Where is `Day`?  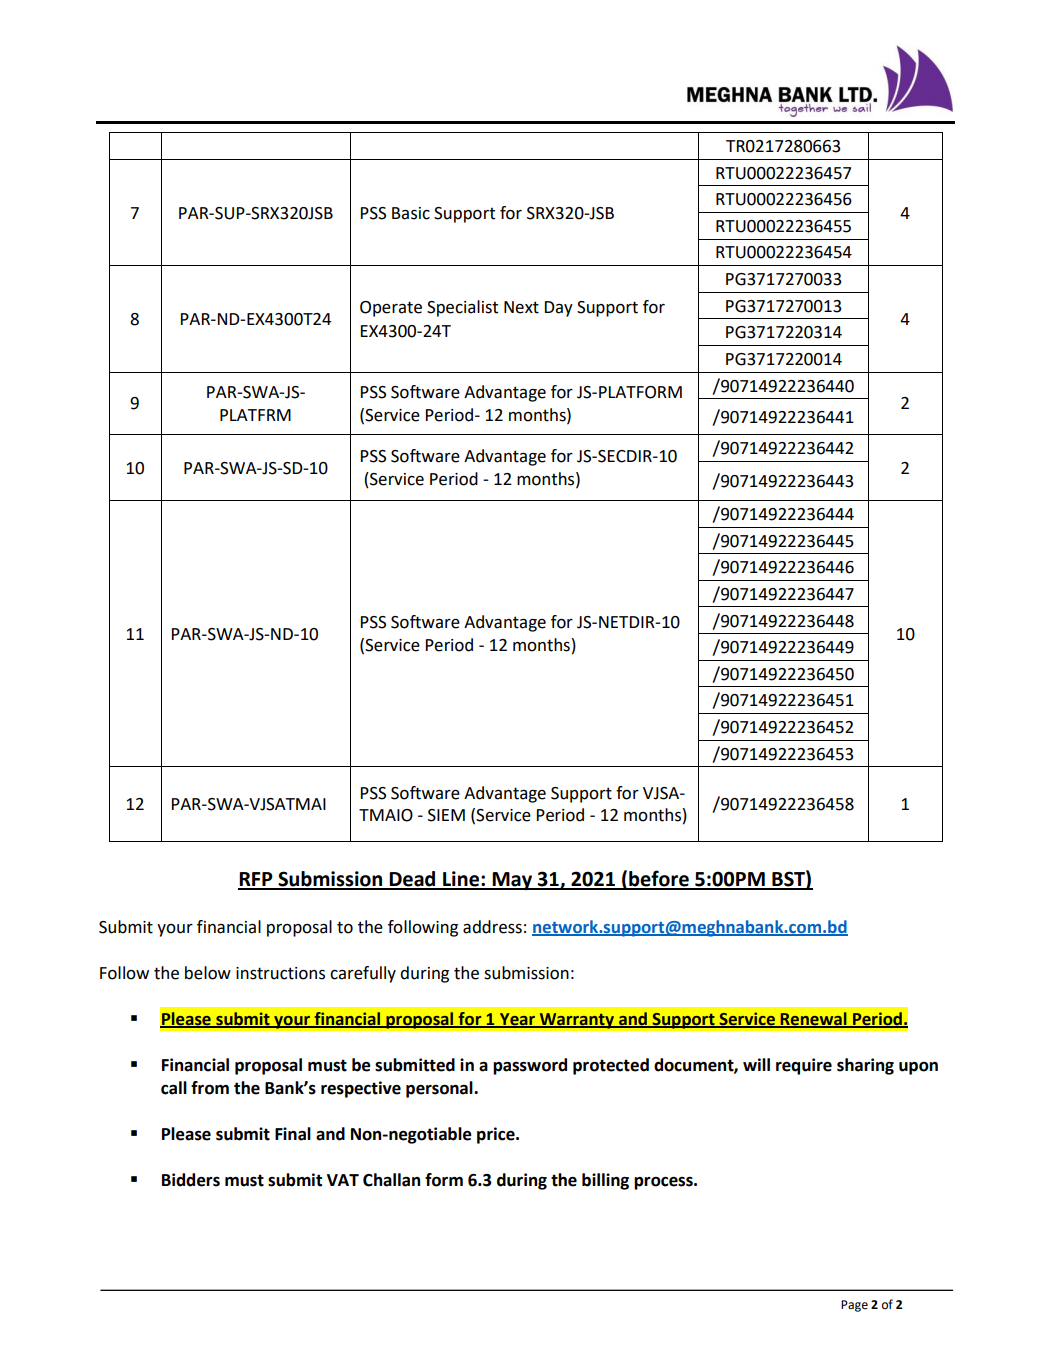
Day is located at coordinates (559, 309).
